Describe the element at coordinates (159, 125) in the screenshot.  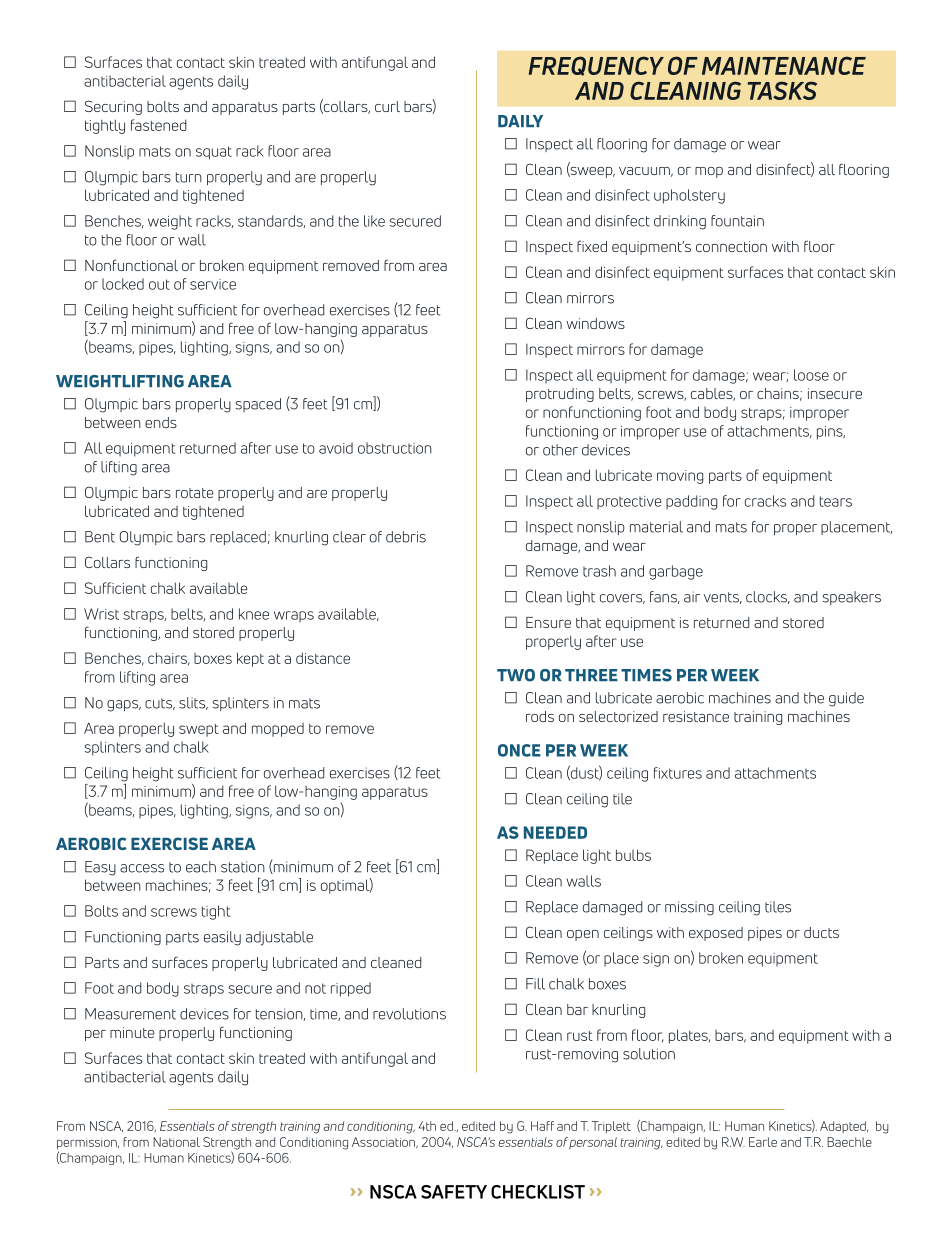
I see `fastened` at that location.
